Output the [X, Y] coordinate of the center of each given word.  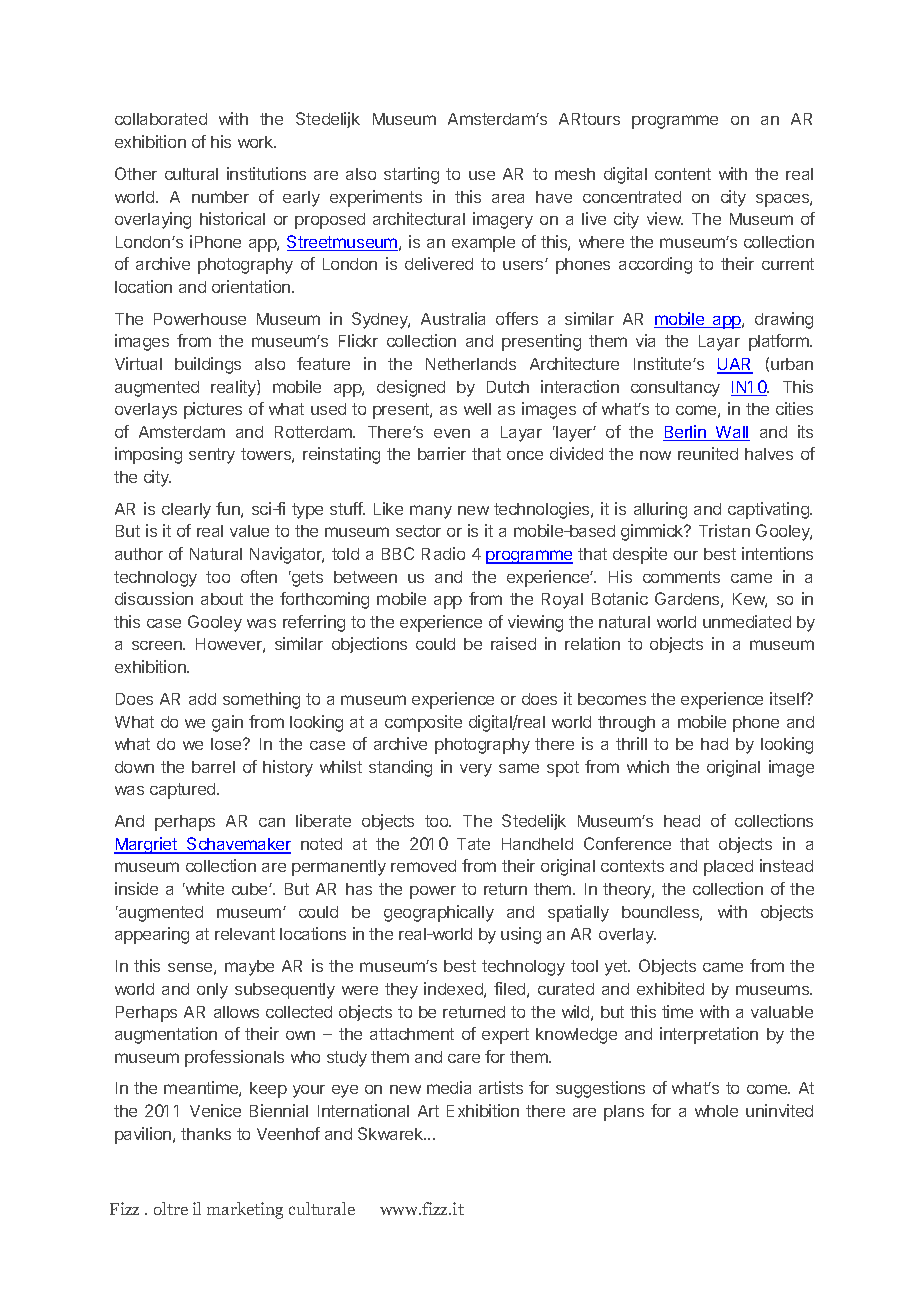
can [272, 822]
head [682, 821]
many [431, 512]
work [256, 142]
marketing [245, 1210]
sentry [212, 456]
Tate [473, 844]
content [683, 174]
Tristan [724, 530]
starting [411, 175]
